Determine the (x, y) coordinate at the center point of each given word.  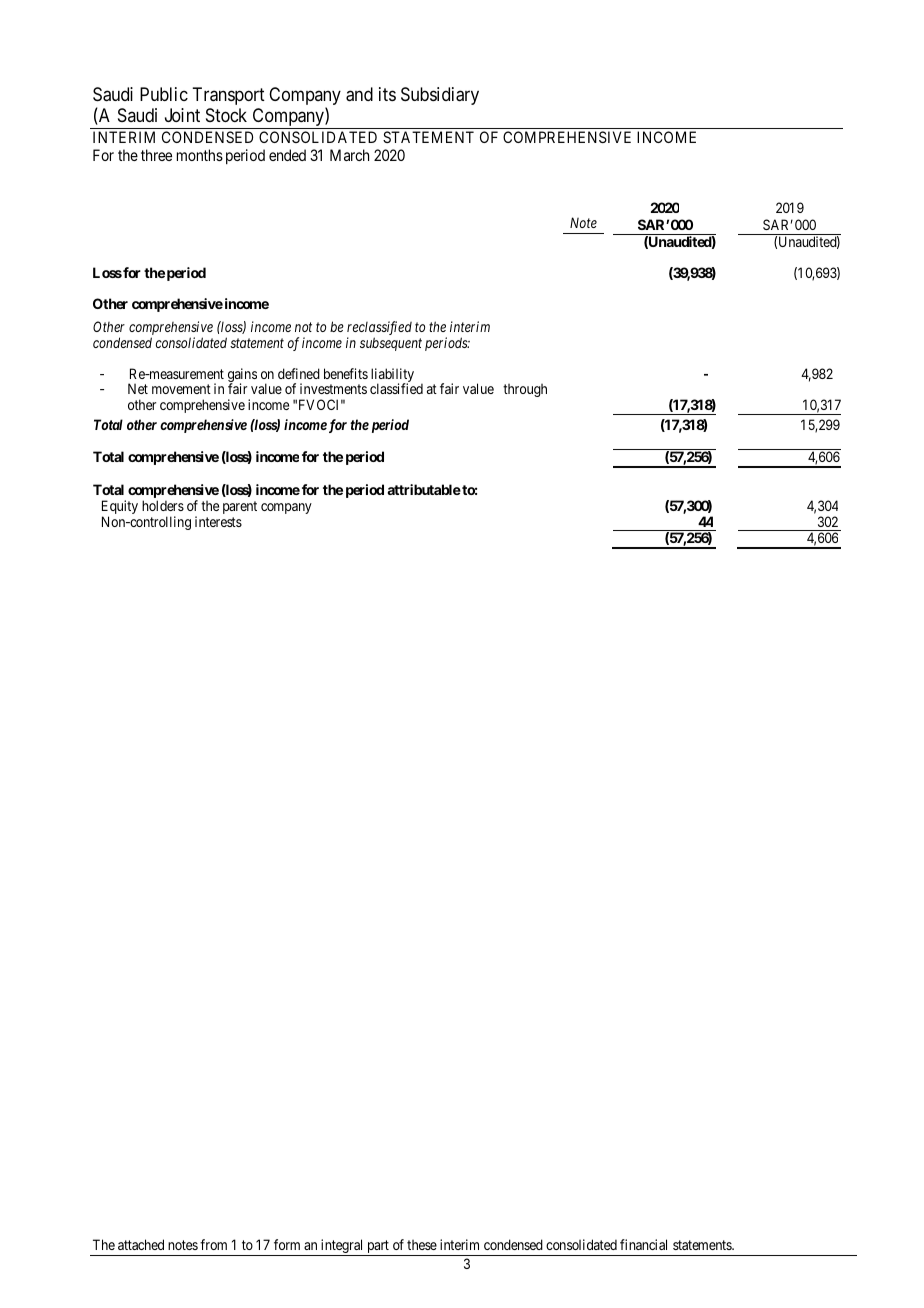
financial (643, 1244)
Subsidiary (440, 96)
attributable (424, 489)
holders (163, 505)
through (525, 390)
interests (218, 521)
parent (240, 507)
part (378, 1248)
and (359, 94)
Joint (182, 115)
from (213, 1244)
